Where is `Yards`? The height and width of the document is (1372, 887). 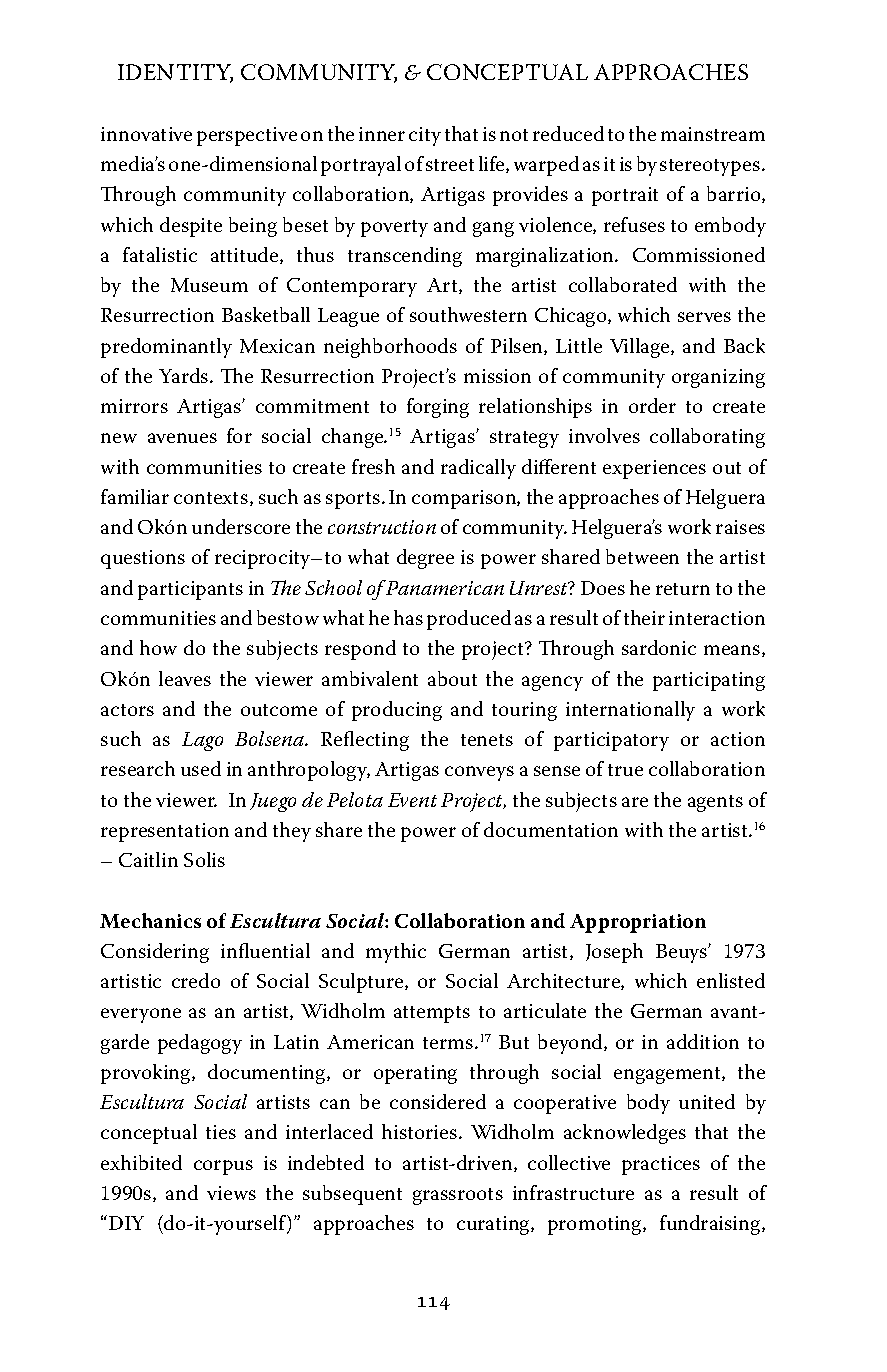
Yards is located at coordinates (185, 375).
